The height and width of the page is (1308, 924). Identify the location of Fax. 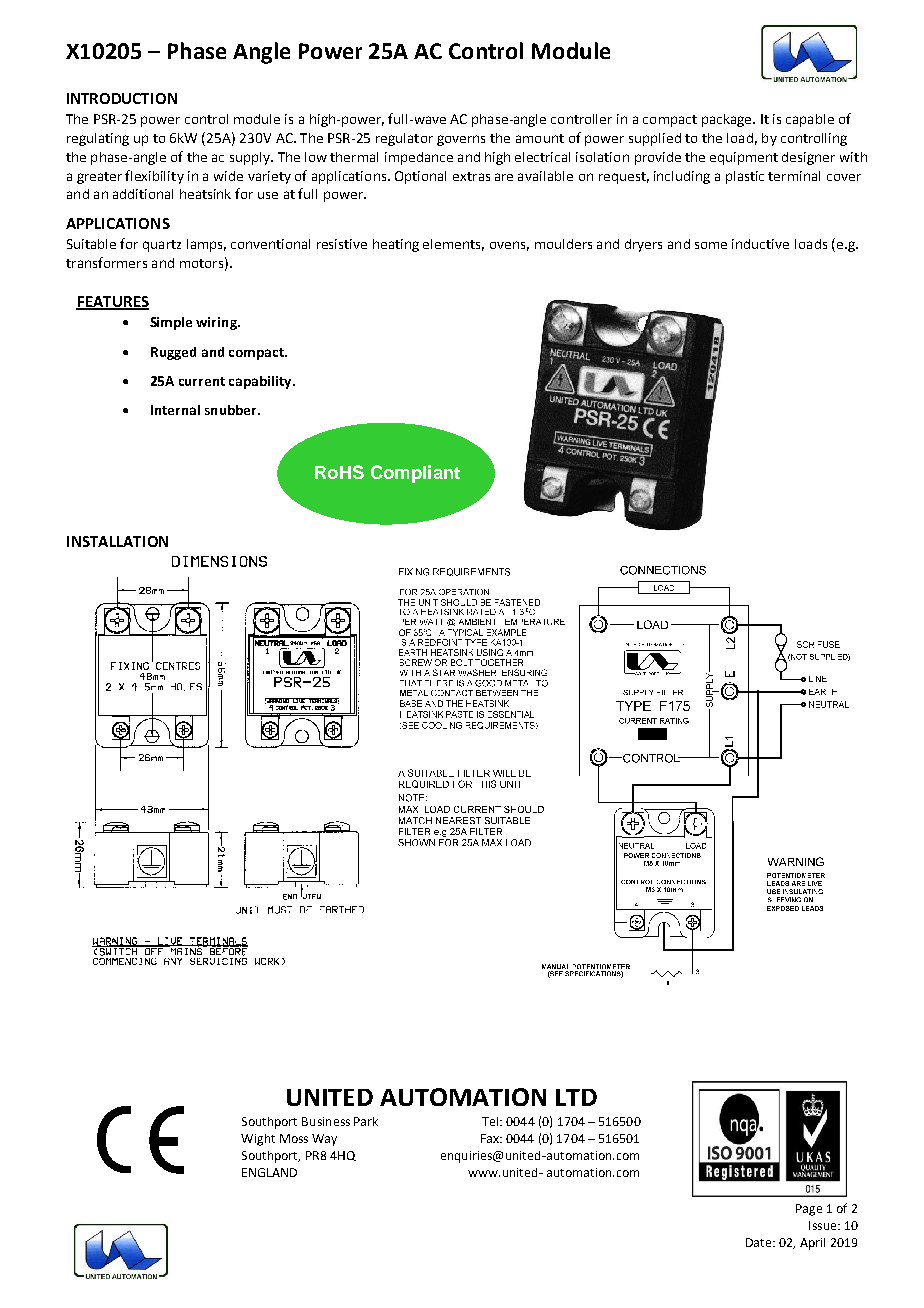
(491, 1138).
